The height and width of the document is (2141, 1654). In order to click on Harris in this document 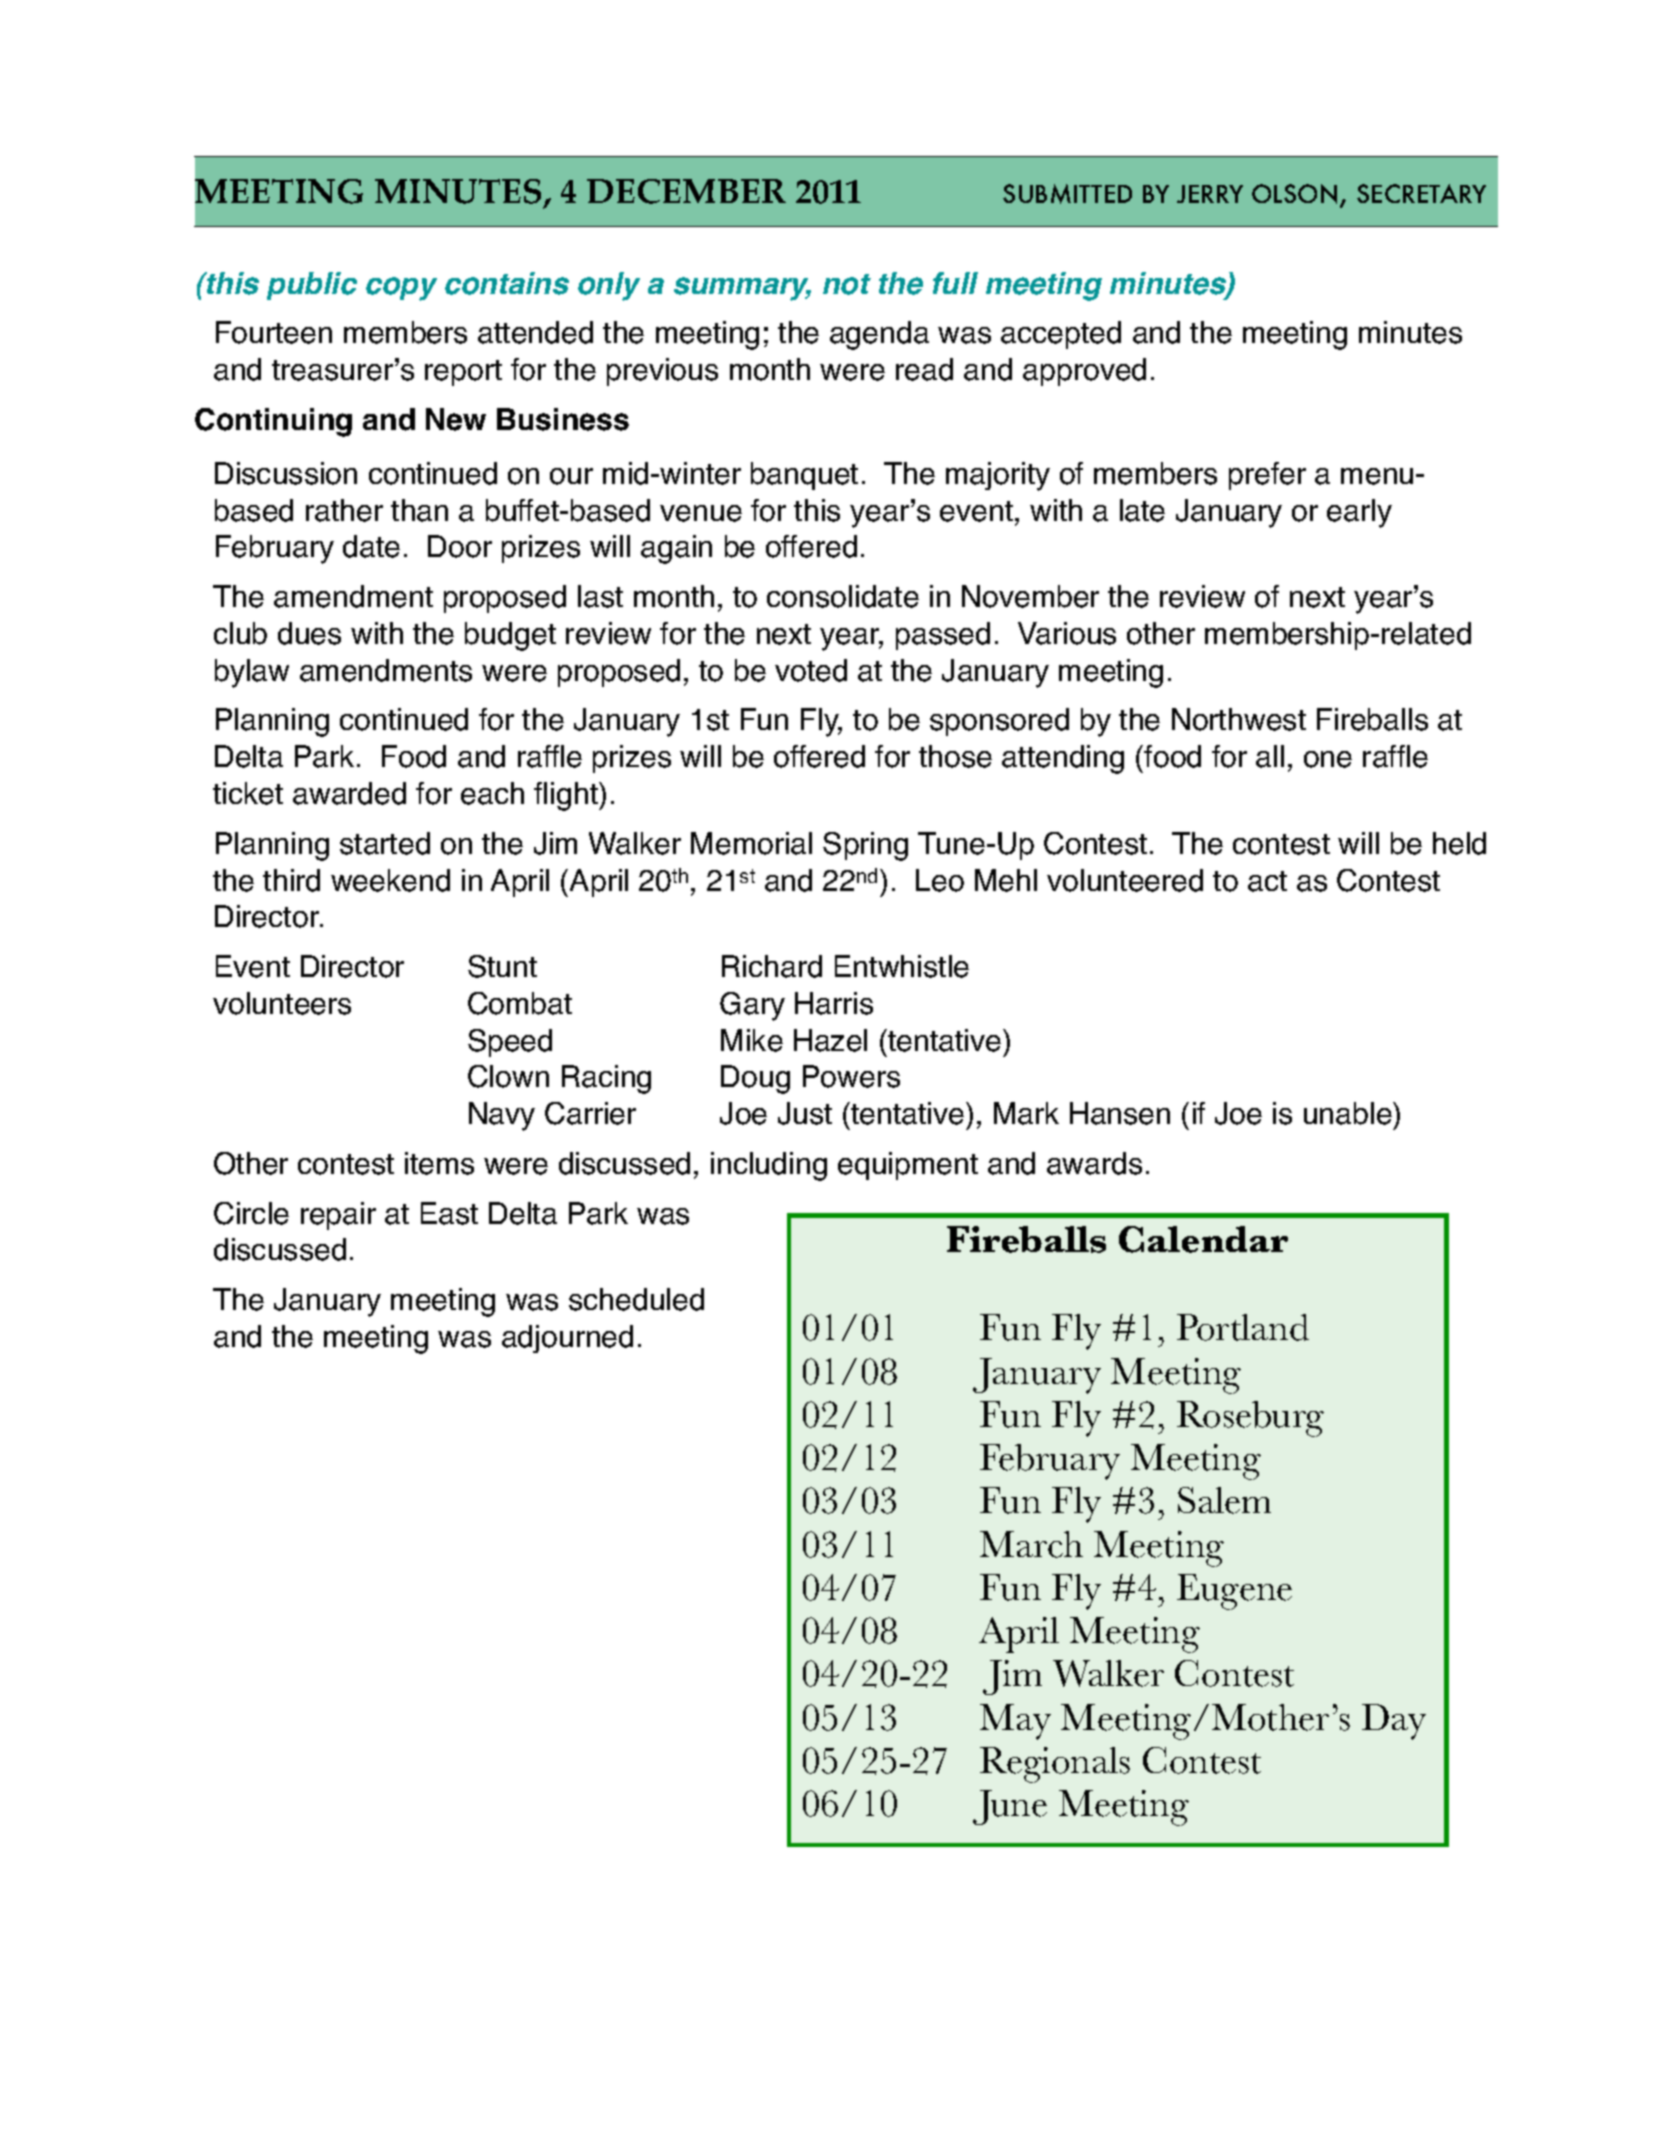, I will do `click(834, 1003)`.
